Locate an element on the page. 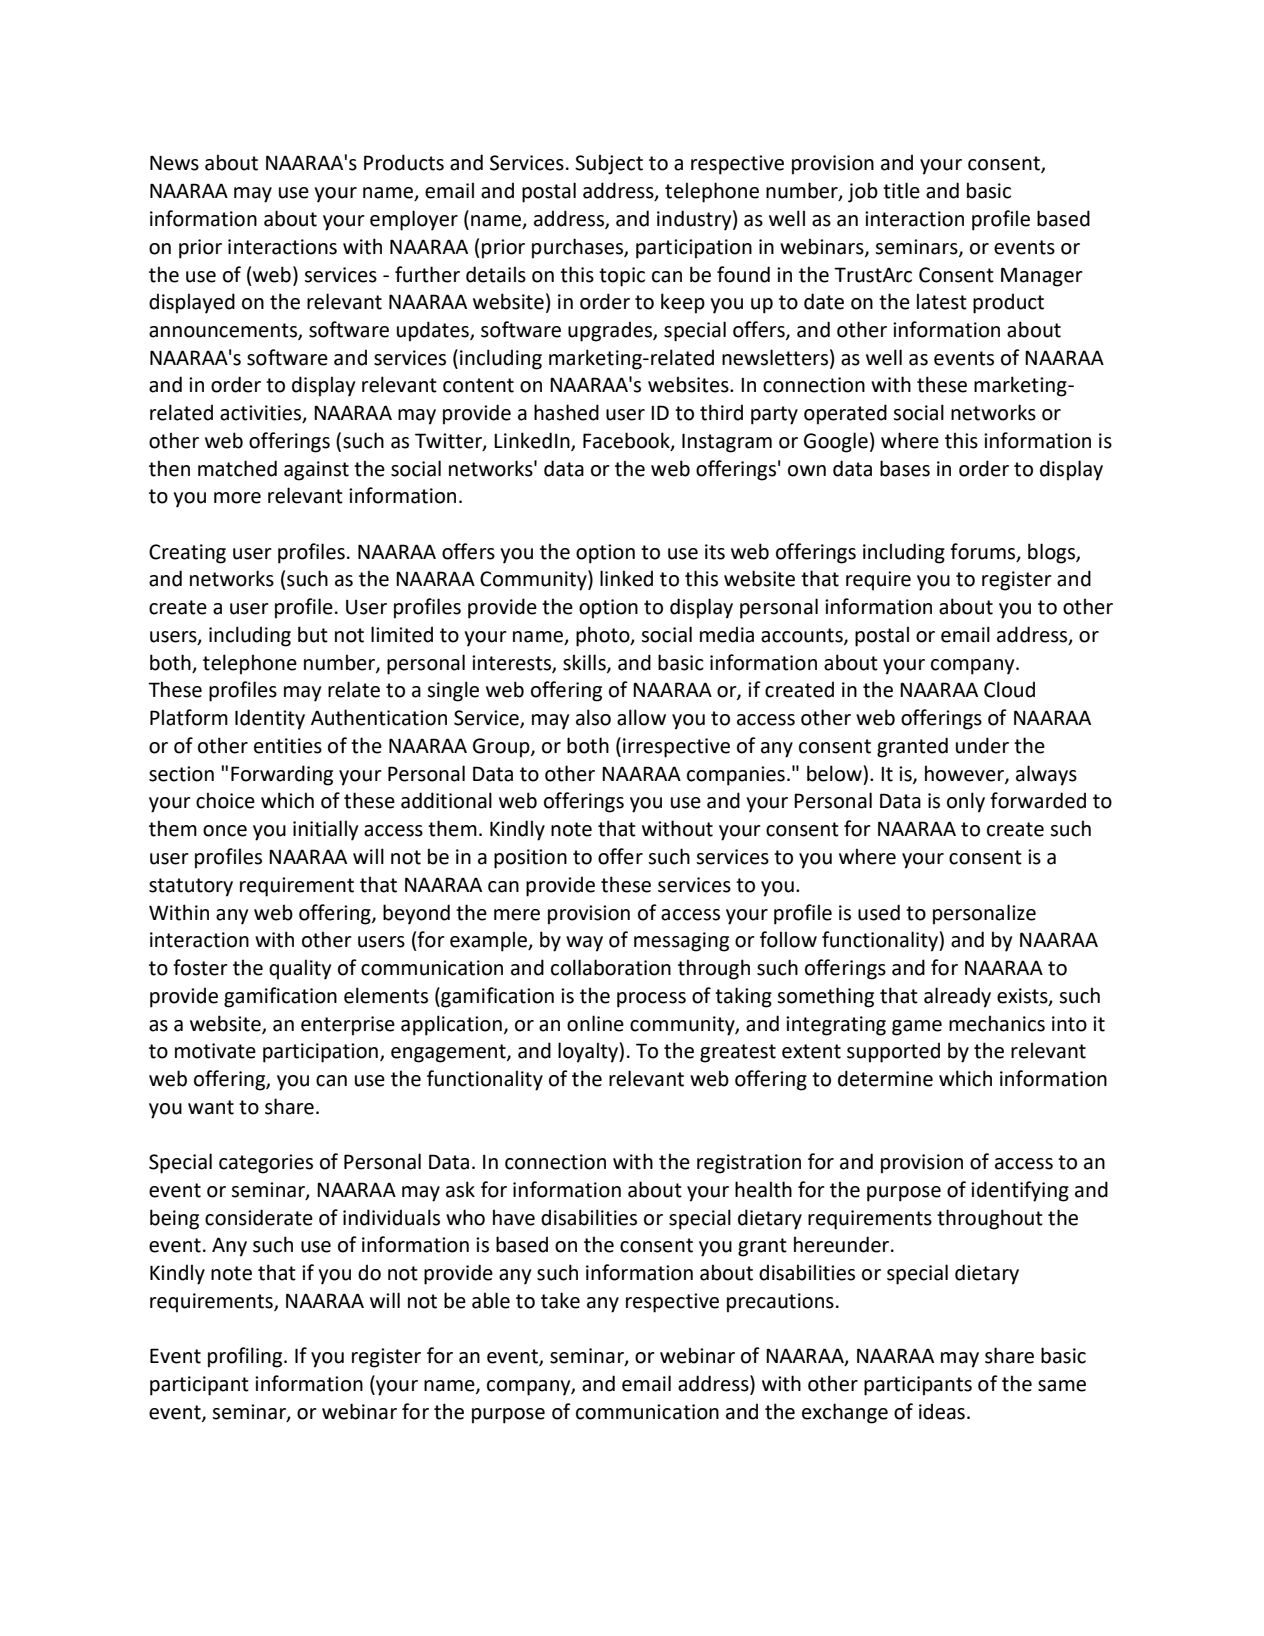 Image resolution: width=1264 pixels, height=1636 pixels. take is located at coordinates (560, 1300).
